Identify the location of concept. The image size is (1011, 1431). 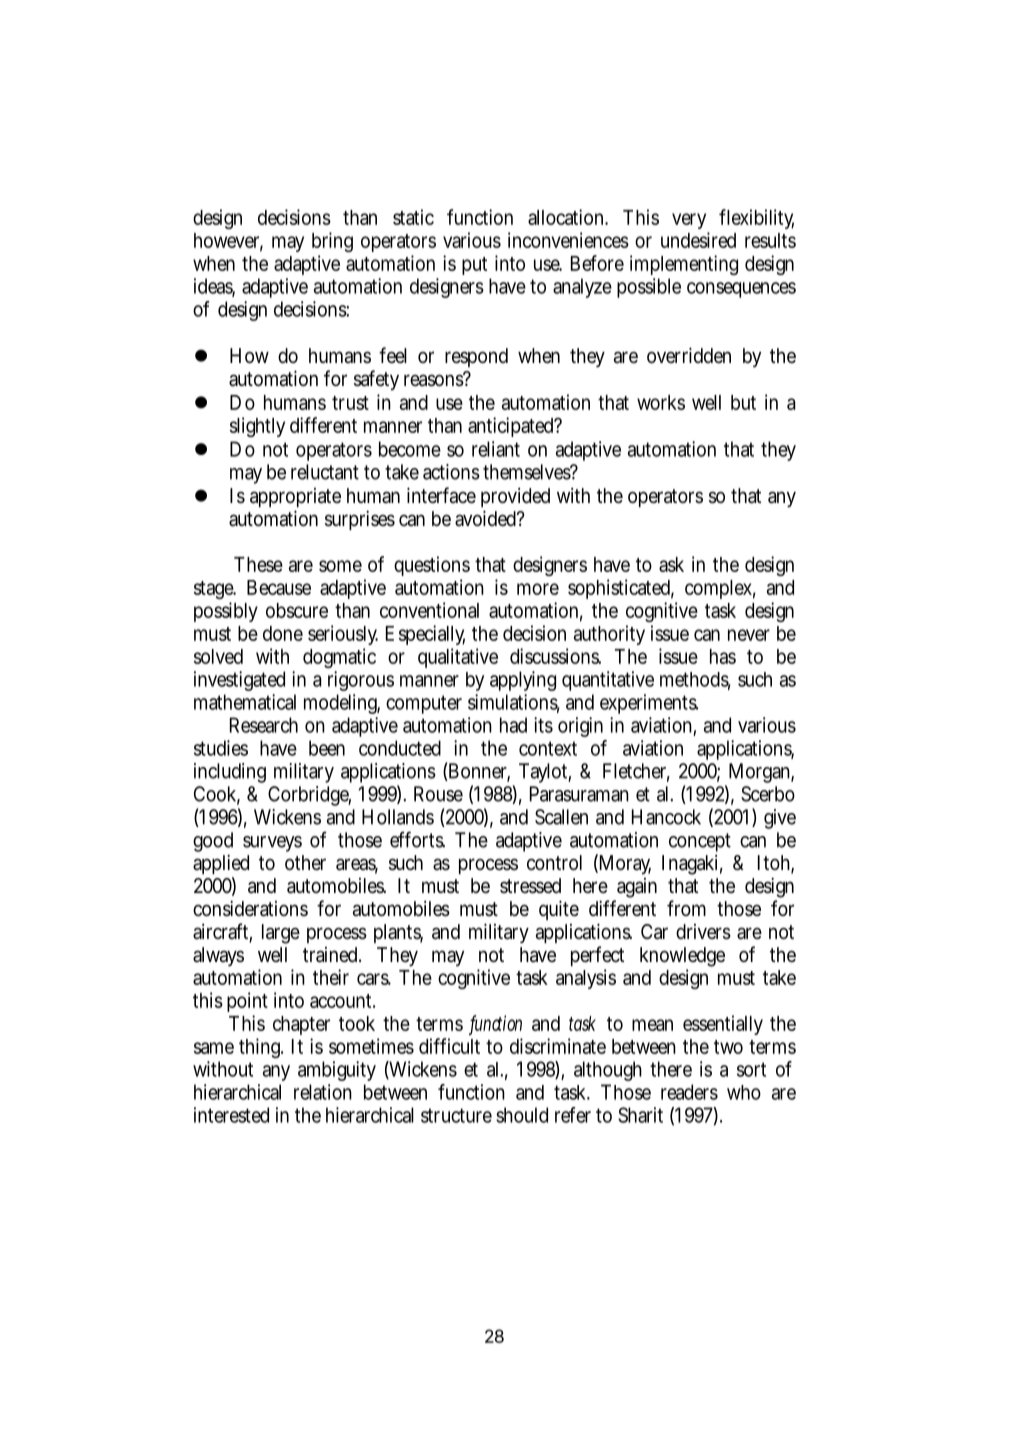
(700, 842).
